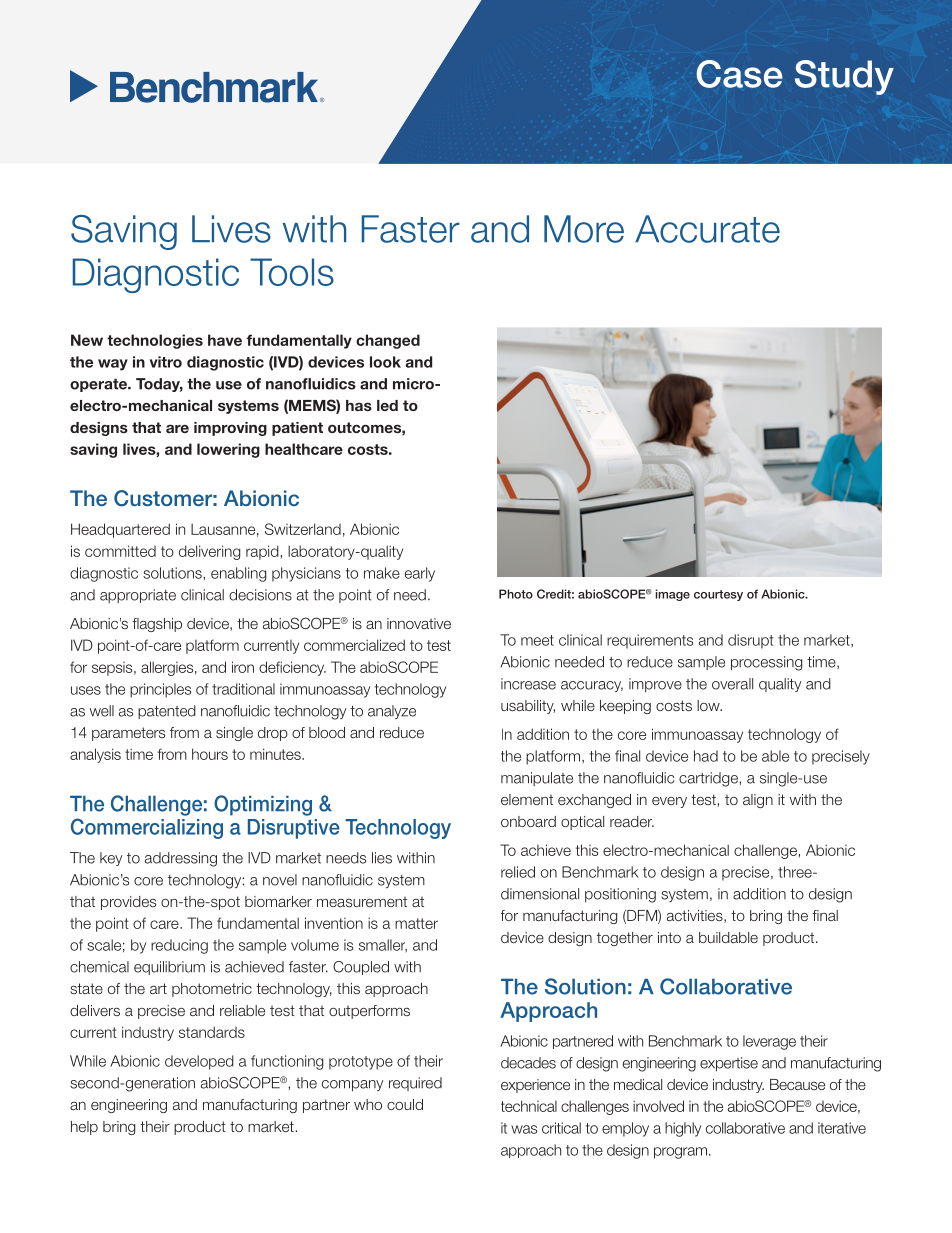  Describe the element at coordinates (758, 801) in the screenshot. I see `align` at that location.
